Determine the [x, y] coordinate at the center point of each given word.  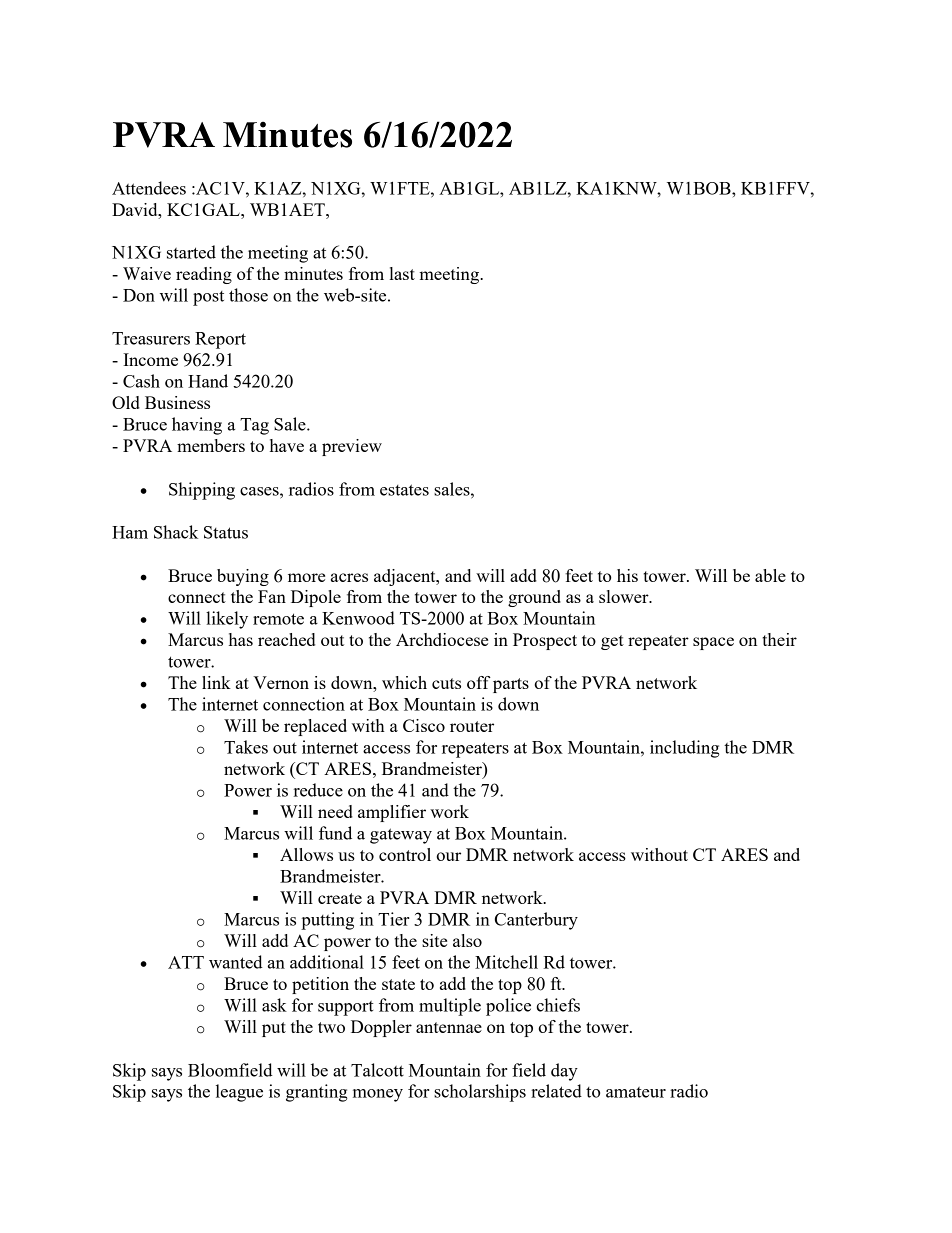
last [402, 273]
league [239, 1093]
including [685, 749]
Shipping [202, 491]
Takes [246, 747]
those [248, 295]
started [191, 252]
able [770, 575]
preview [352, 447]
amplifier [392, 813]
